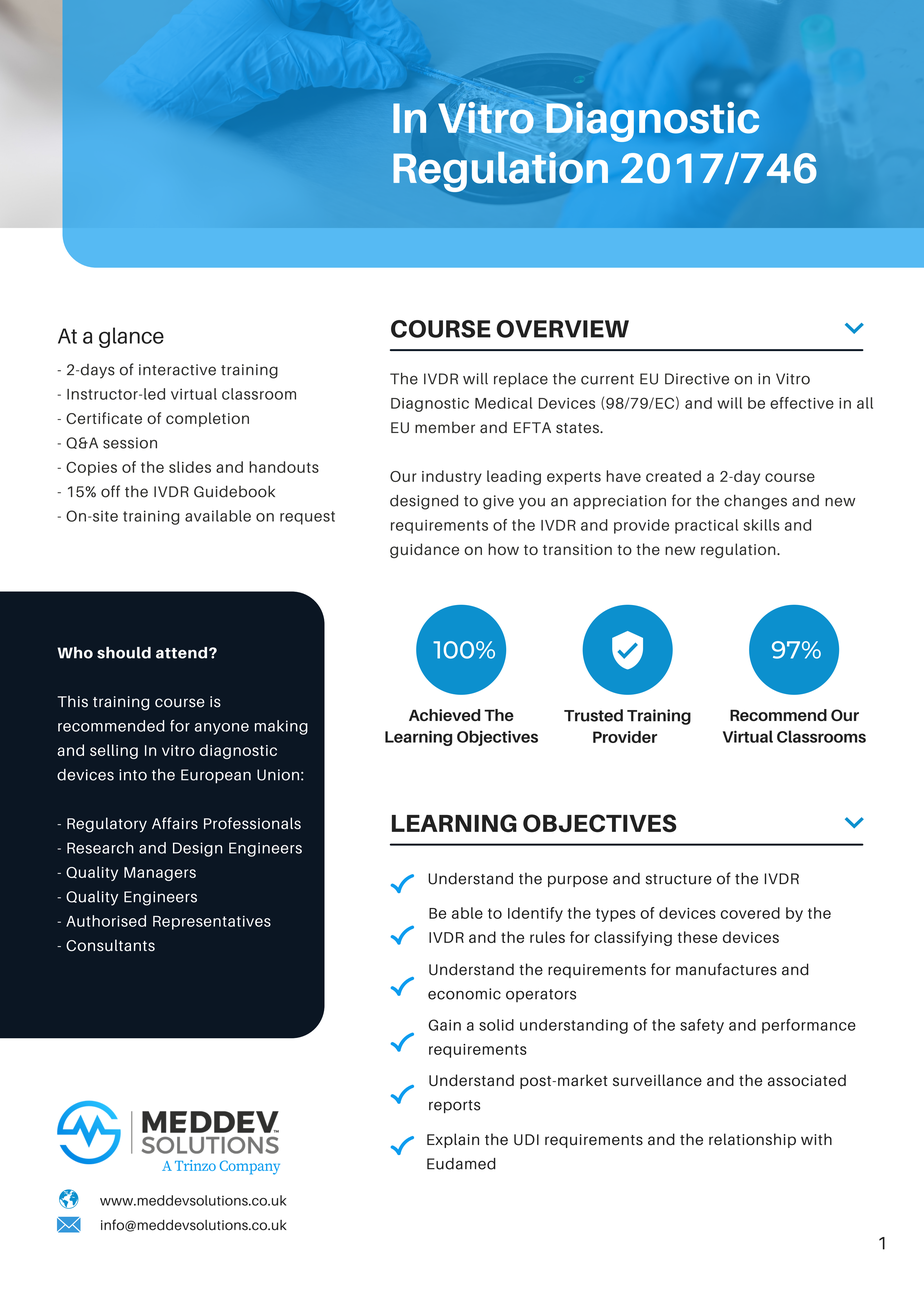  I want to click on Identify, so click(535, 914).
